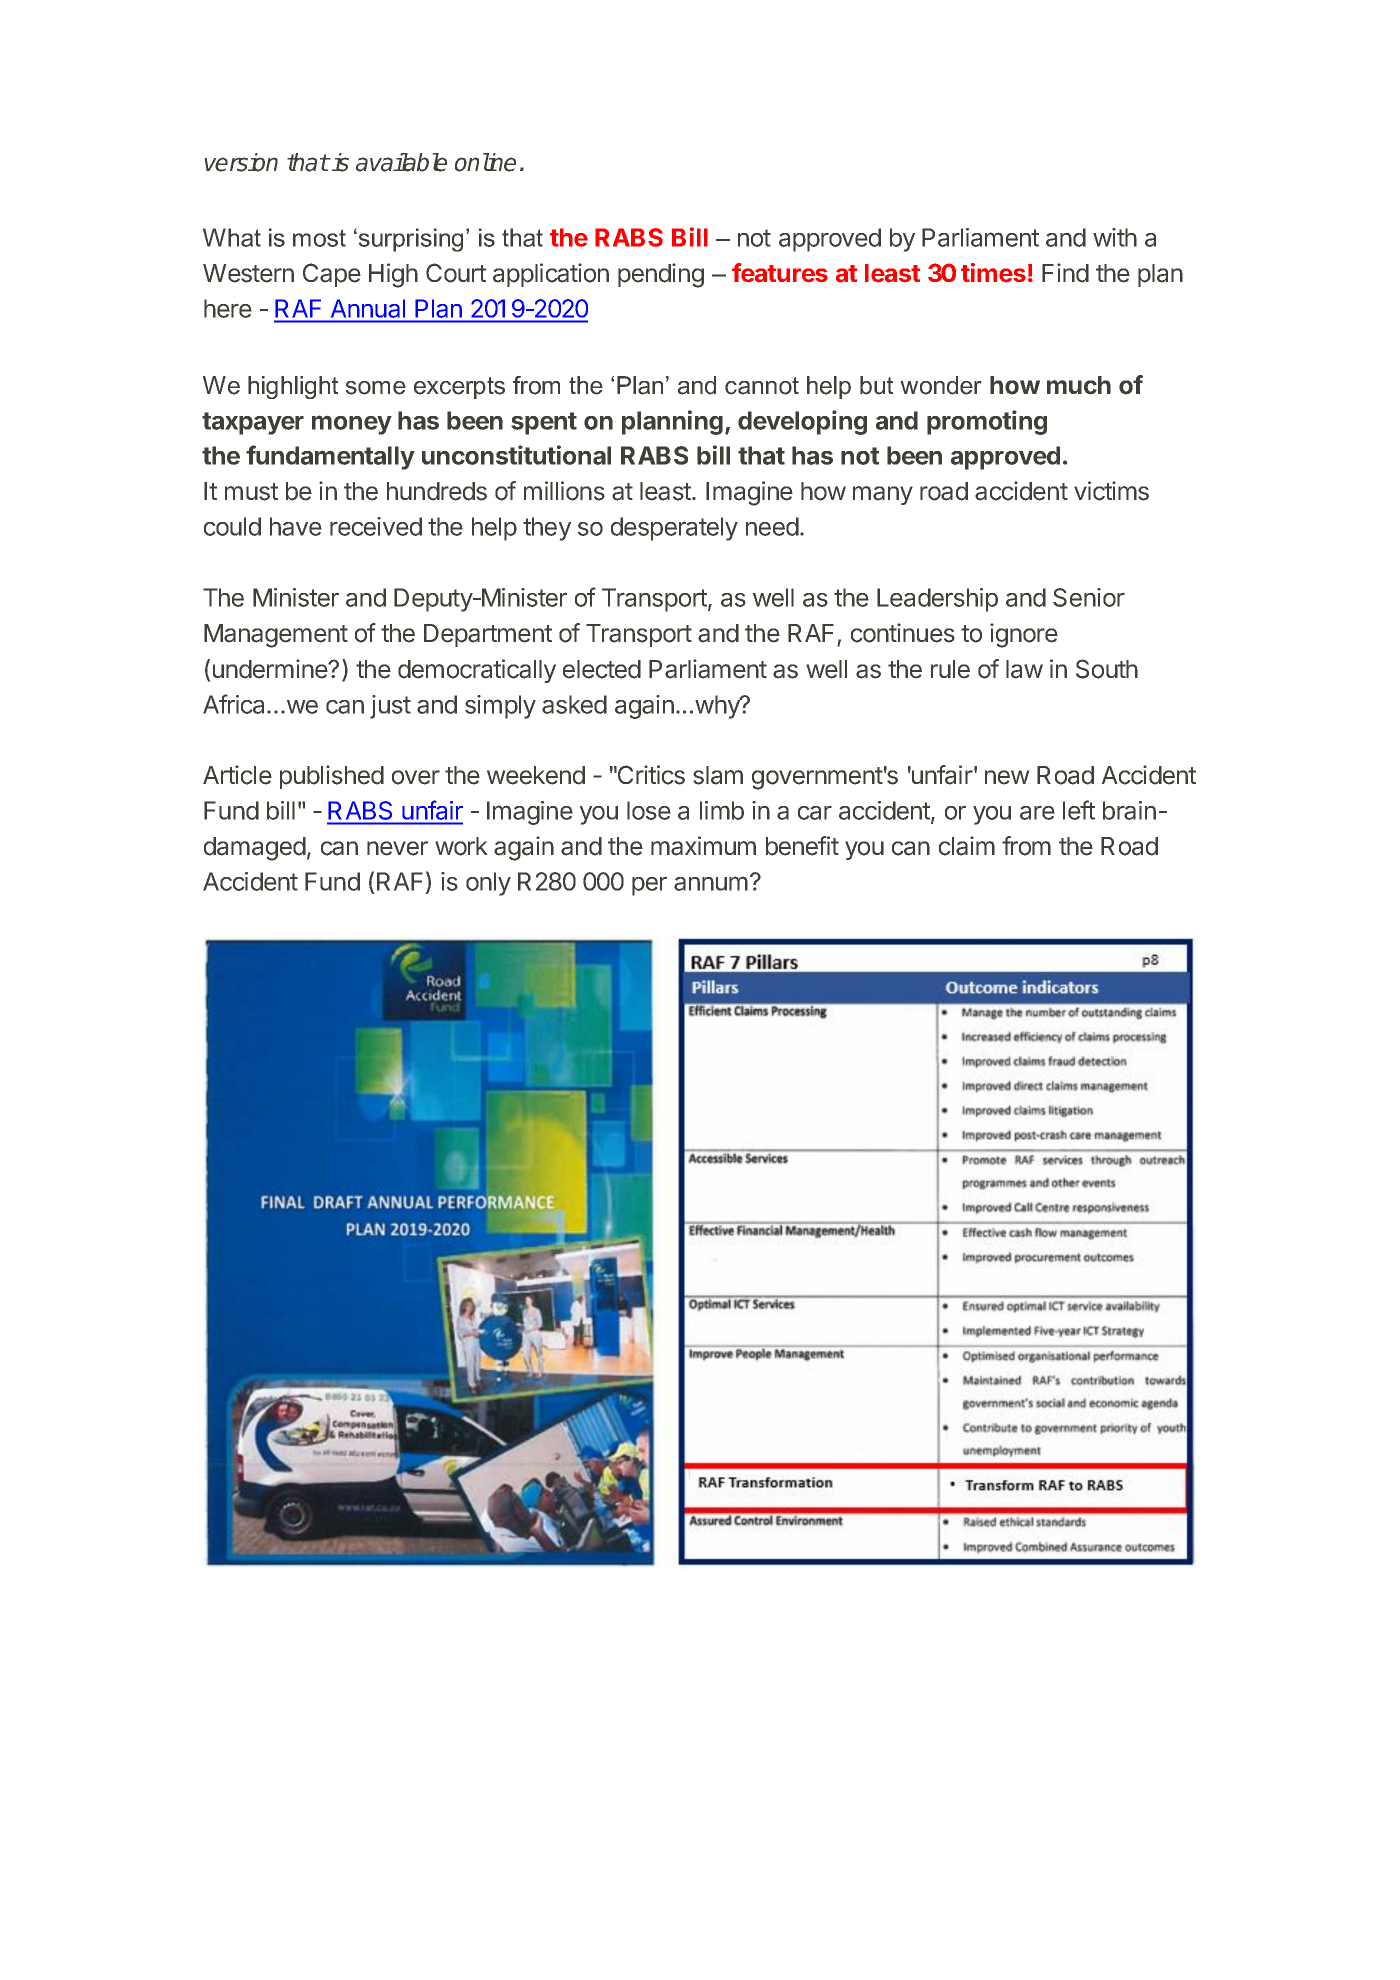 The height and width of the page is (1980, 1400). What do you see at coordinates (376, 388) in the page?
I see `some` at bounding box center [376, 388].
